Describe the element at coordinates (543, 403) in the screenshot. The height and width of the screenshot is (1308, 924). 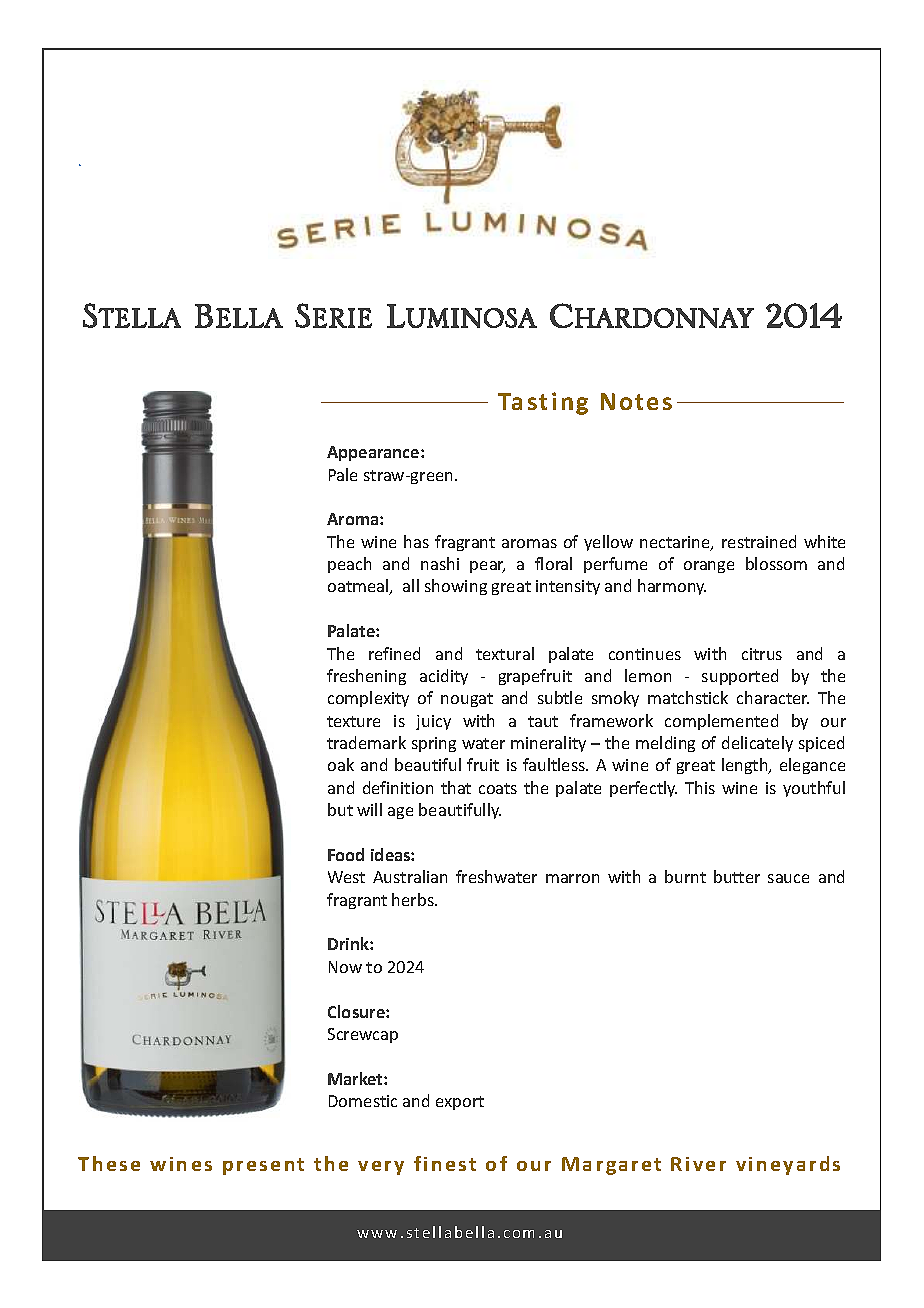
I see `Tasting` at that location.
